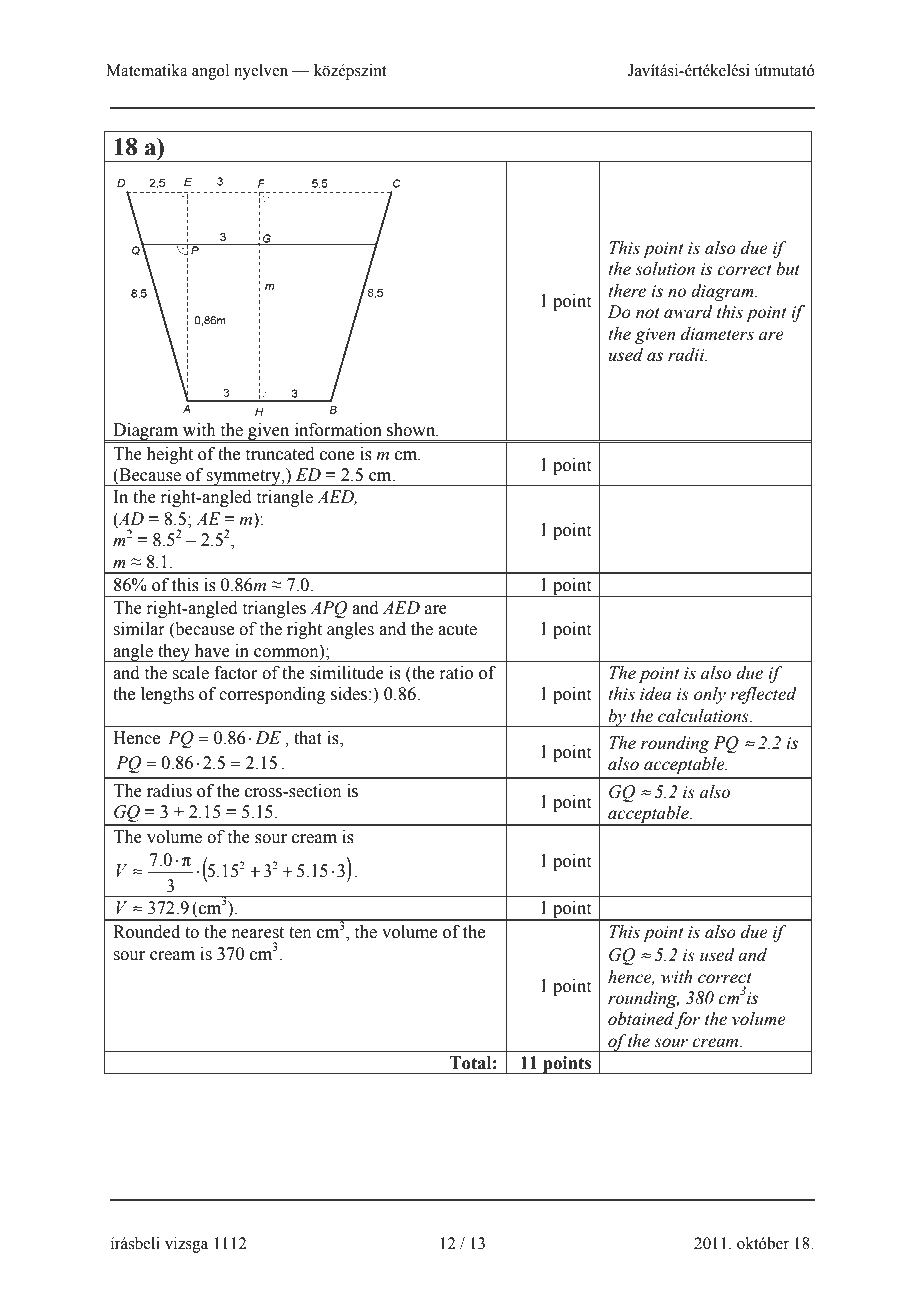 The width and height of the screenshot is (924, 1308). I want to click on nearest, so click(258, 933).
